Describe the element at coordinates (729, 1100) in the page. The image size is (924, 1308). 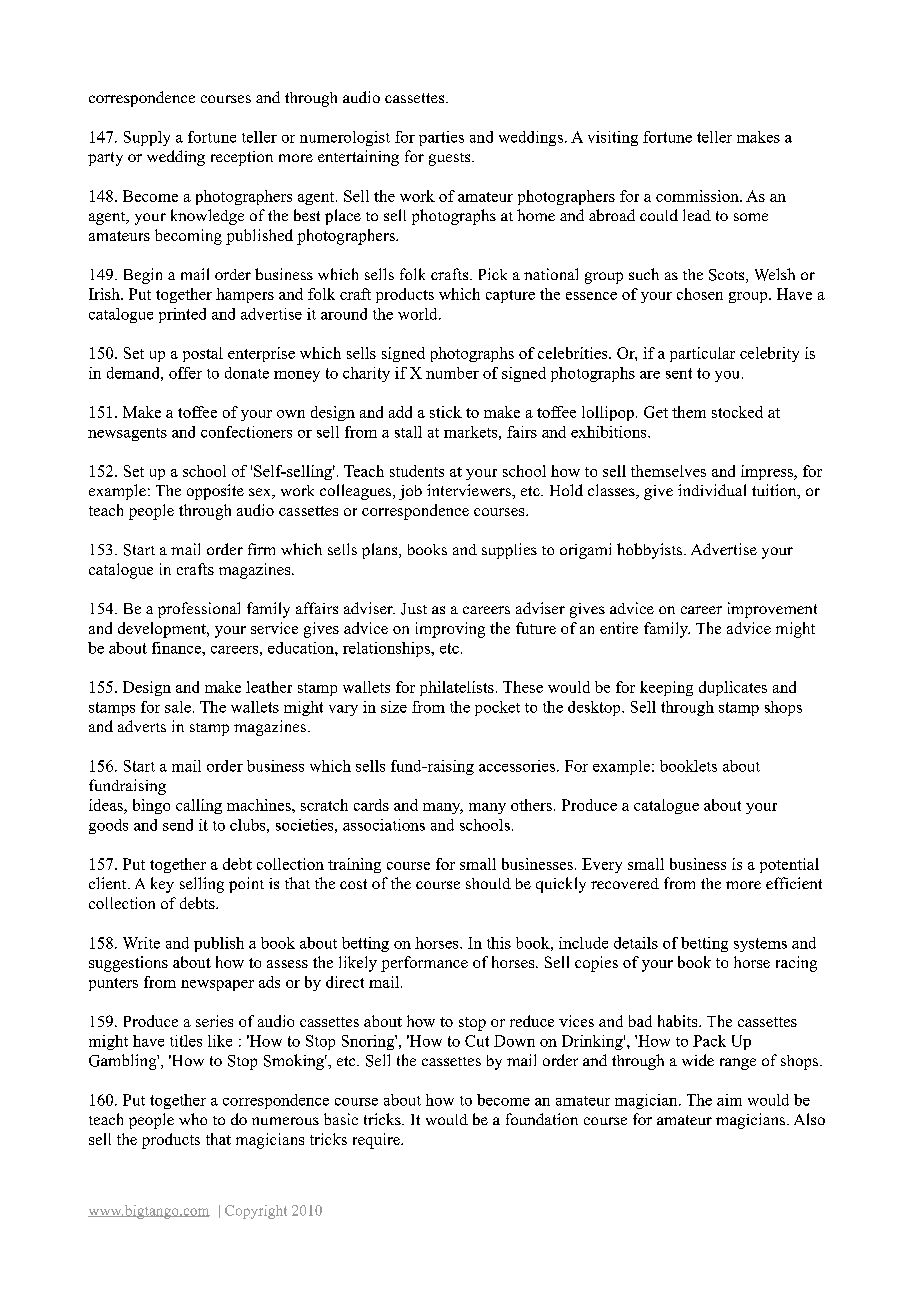
I see `aim` at that location.
